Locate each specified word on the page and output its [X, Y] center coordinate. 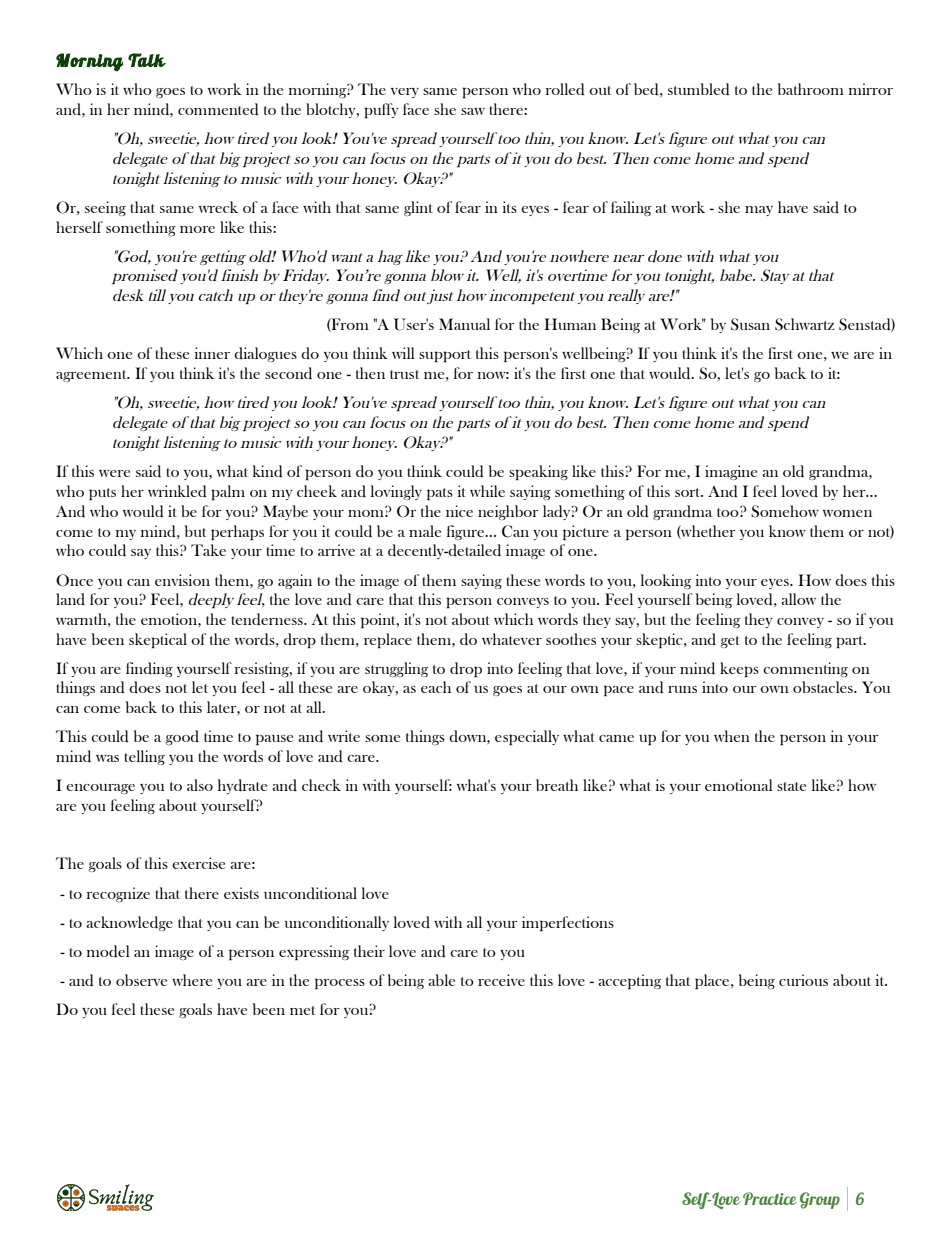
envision [182, 580]
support [445, 356]
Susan [750, 324]
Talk [147, 60]
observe [141, 980]
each [436, 687]
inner [212, 353]
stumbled [699, 89]
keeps [739, 669]
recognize [118, 894]
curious [803, 980]
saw [473, 111]
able [441, 980]
